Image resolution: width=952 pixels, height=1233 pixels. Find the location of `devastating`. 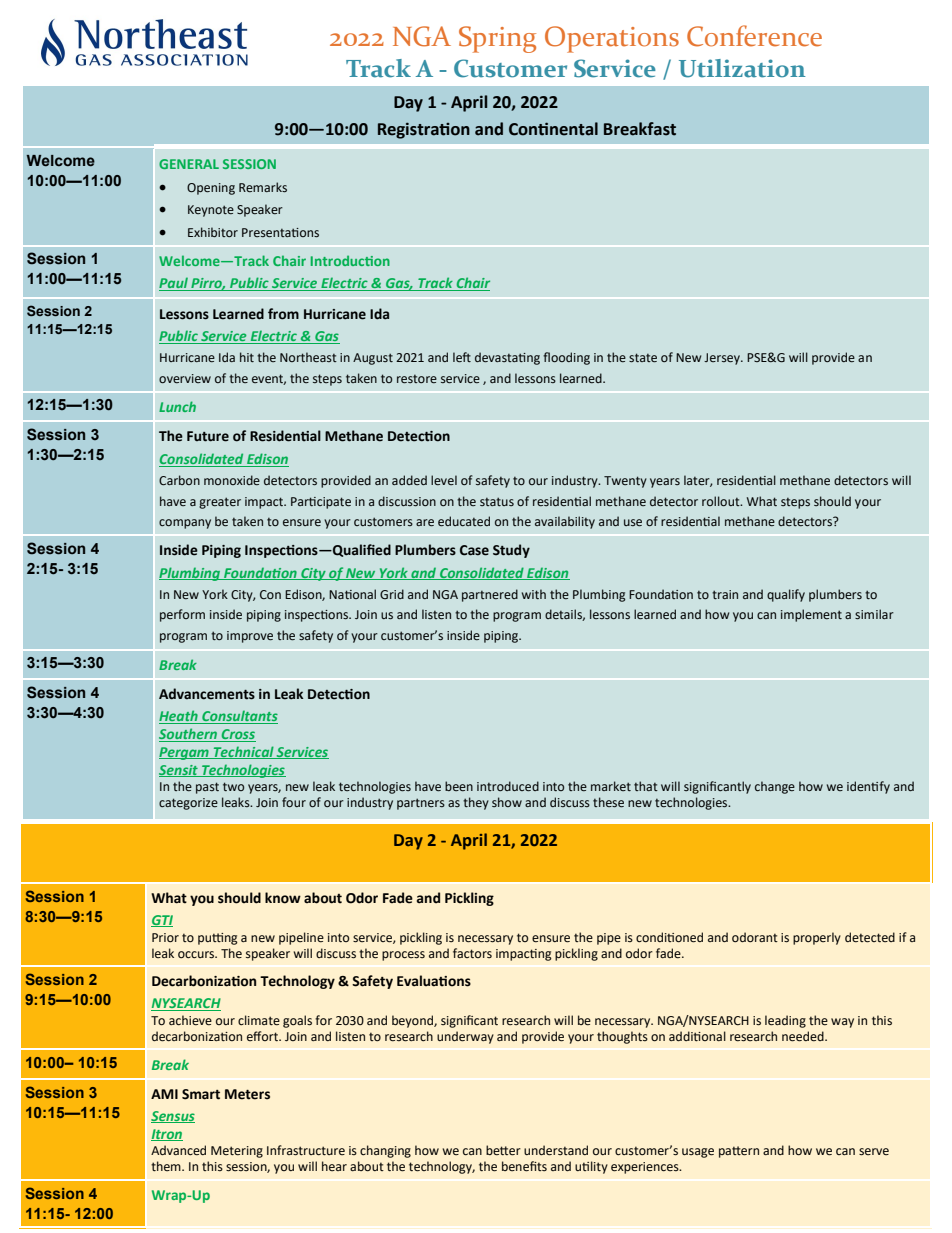

devastating is located at coordinates (507, 358).
